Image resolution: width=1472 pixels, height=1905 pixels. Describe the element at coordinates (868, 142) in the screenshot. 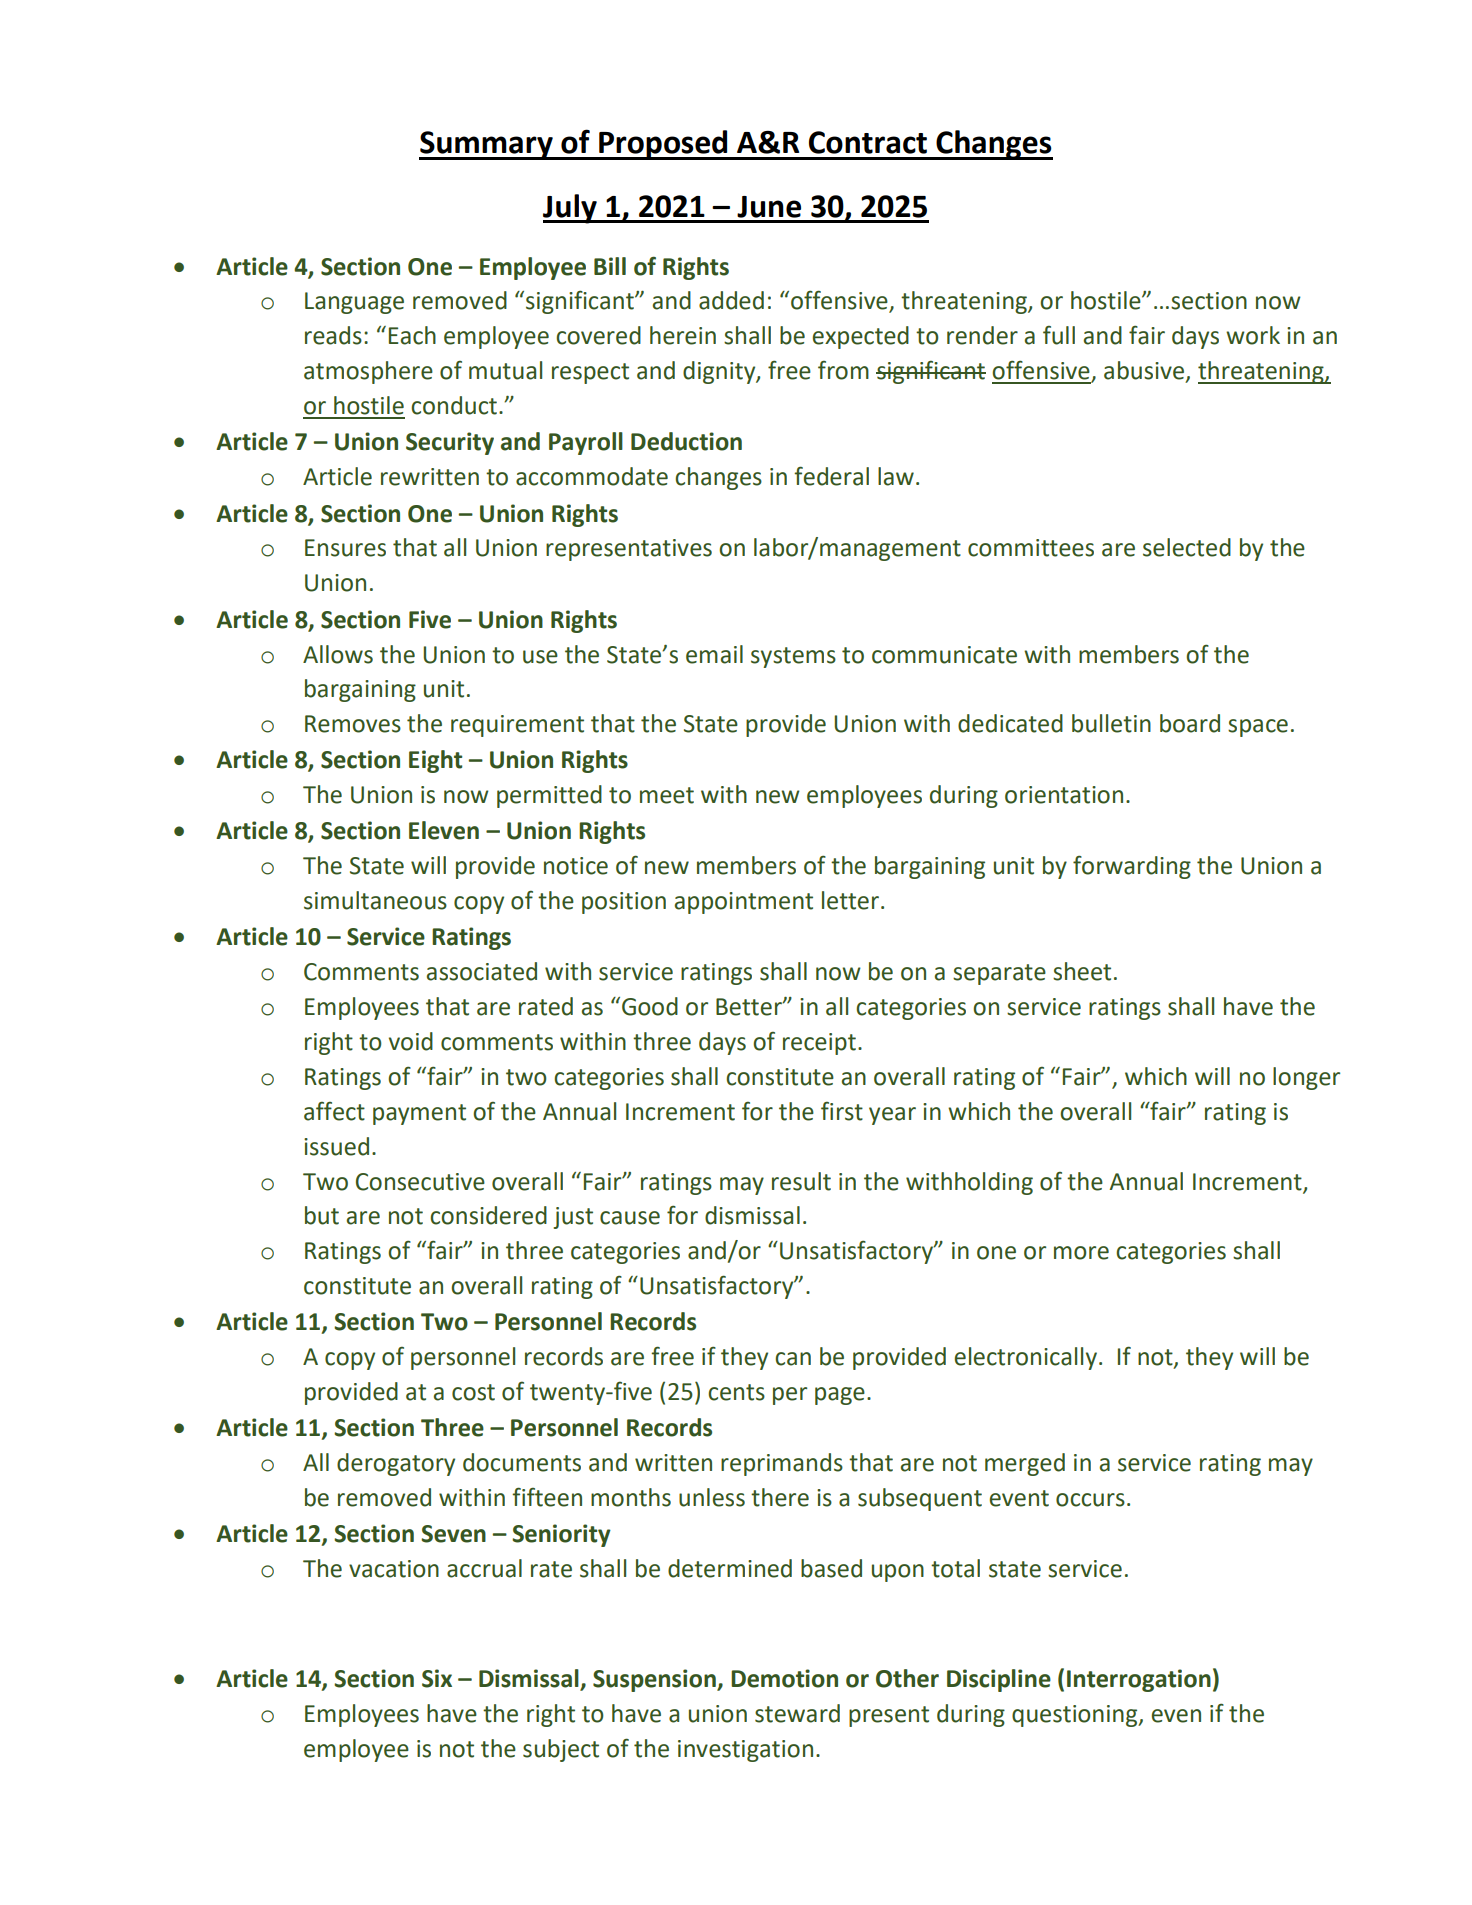

I see `Contract` at that location.
